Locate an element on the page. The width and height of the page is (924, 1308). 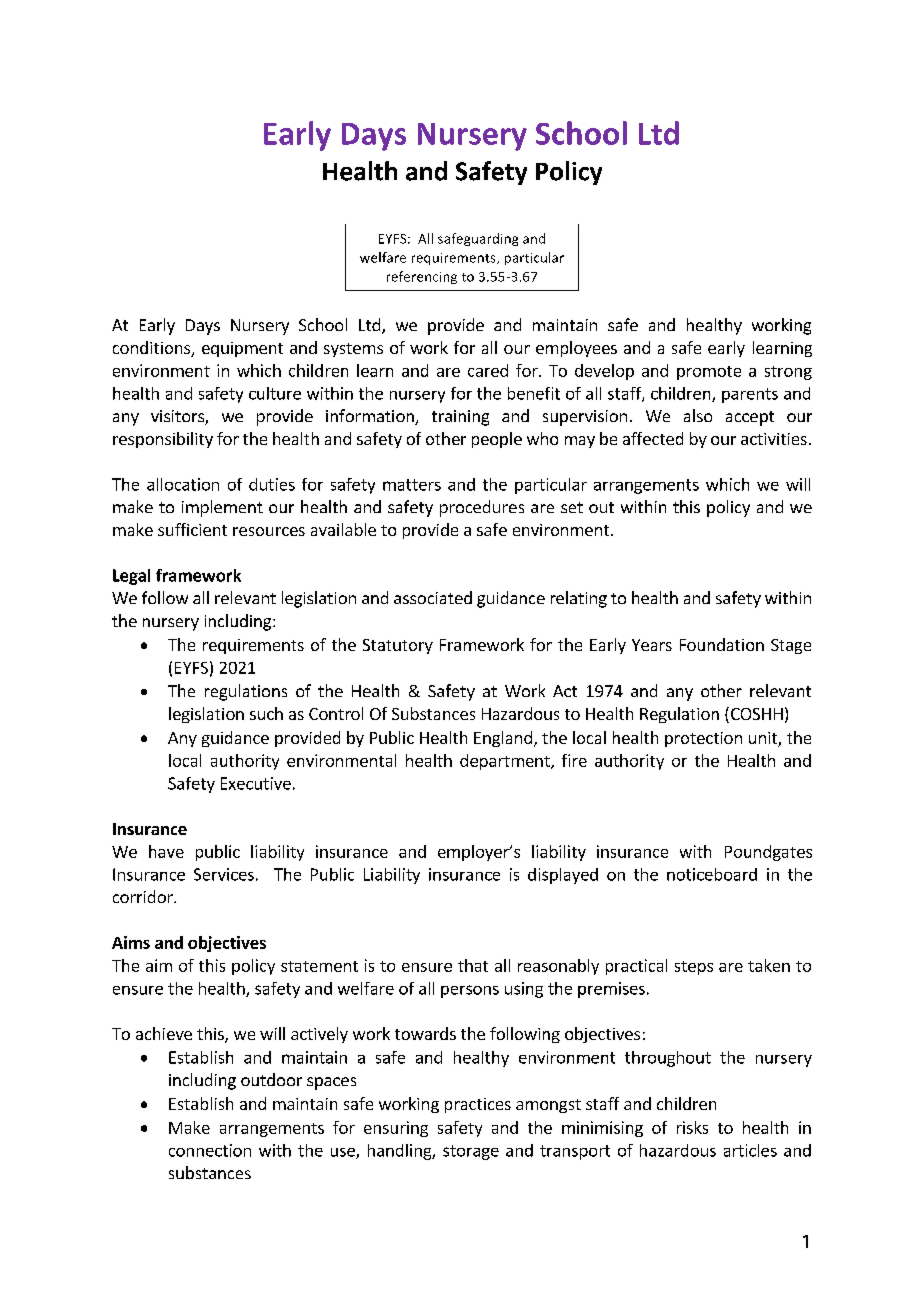
equipment is located at coordinates (242, 349).
